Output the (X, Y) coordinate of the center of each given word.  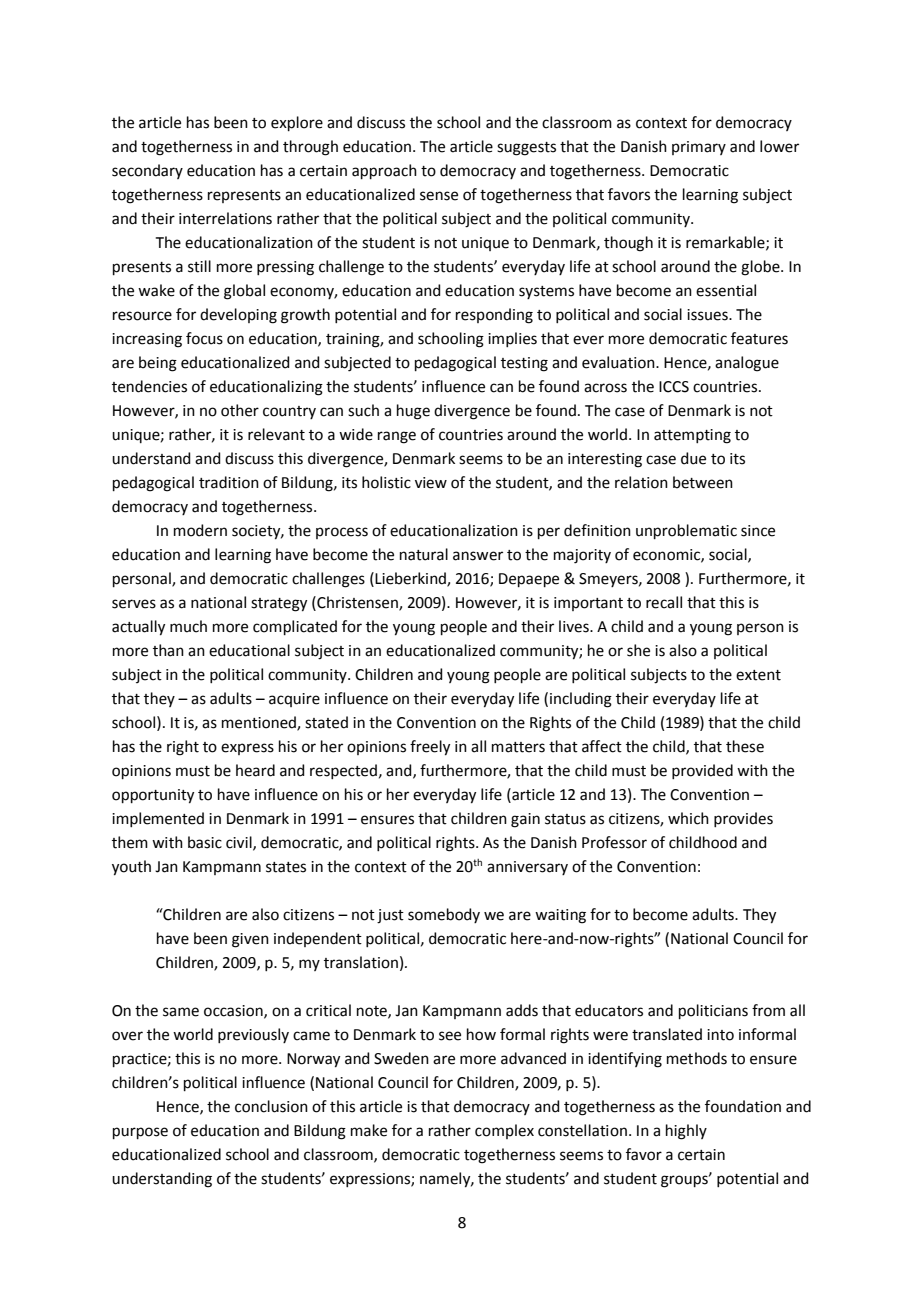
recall (664, 602)
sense (439, 196)
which (688, 818)
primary (699, 148)
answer (478, 556)
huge (413, 412)
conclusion (271, 1106)
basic (205, 842)
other (240, 410)
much (188, 626)
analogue (747, 364)
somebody (444, 915)
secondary (147, 171)
